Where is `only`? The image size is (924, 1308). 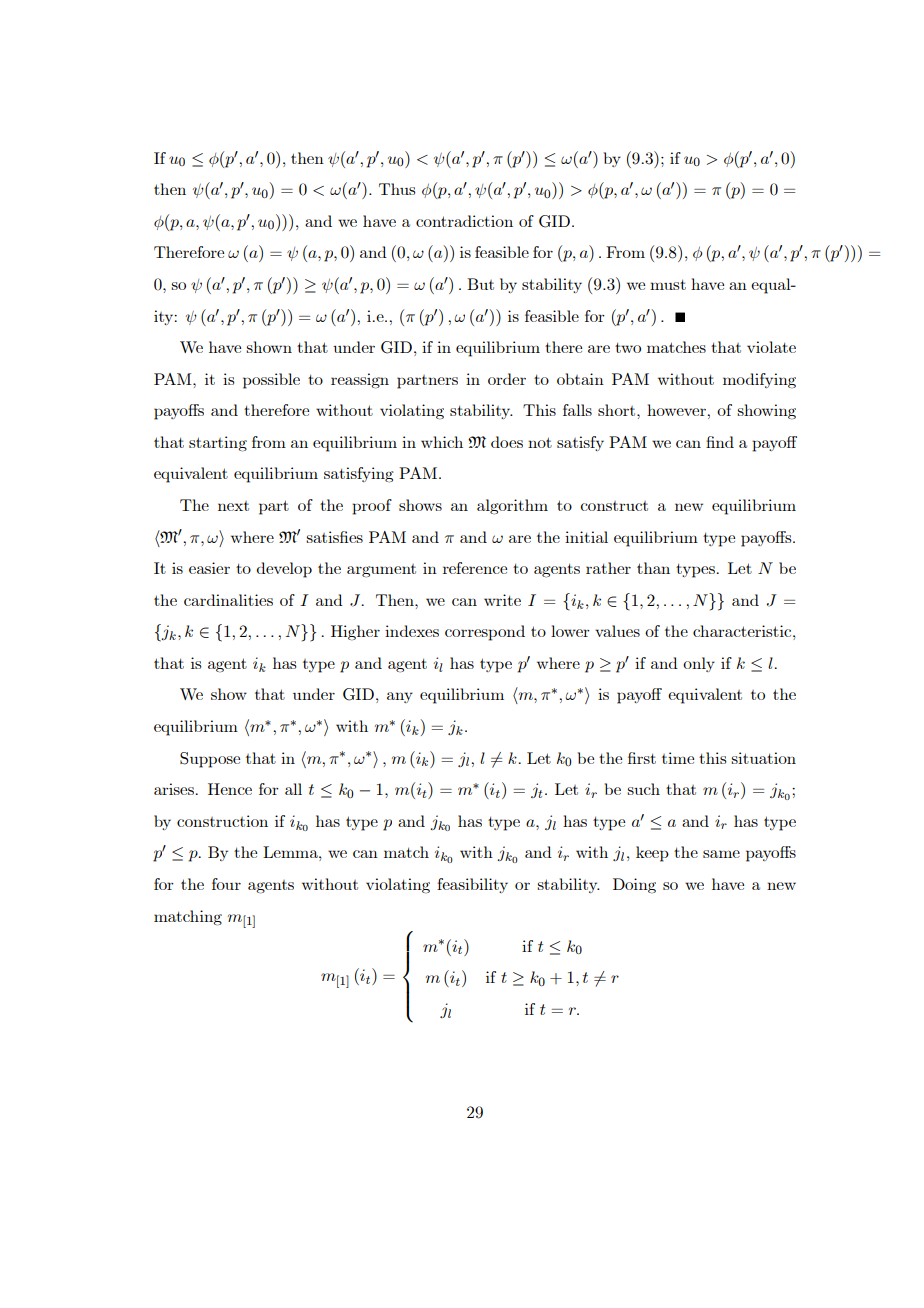
only is located at coordinates (699, 664).
